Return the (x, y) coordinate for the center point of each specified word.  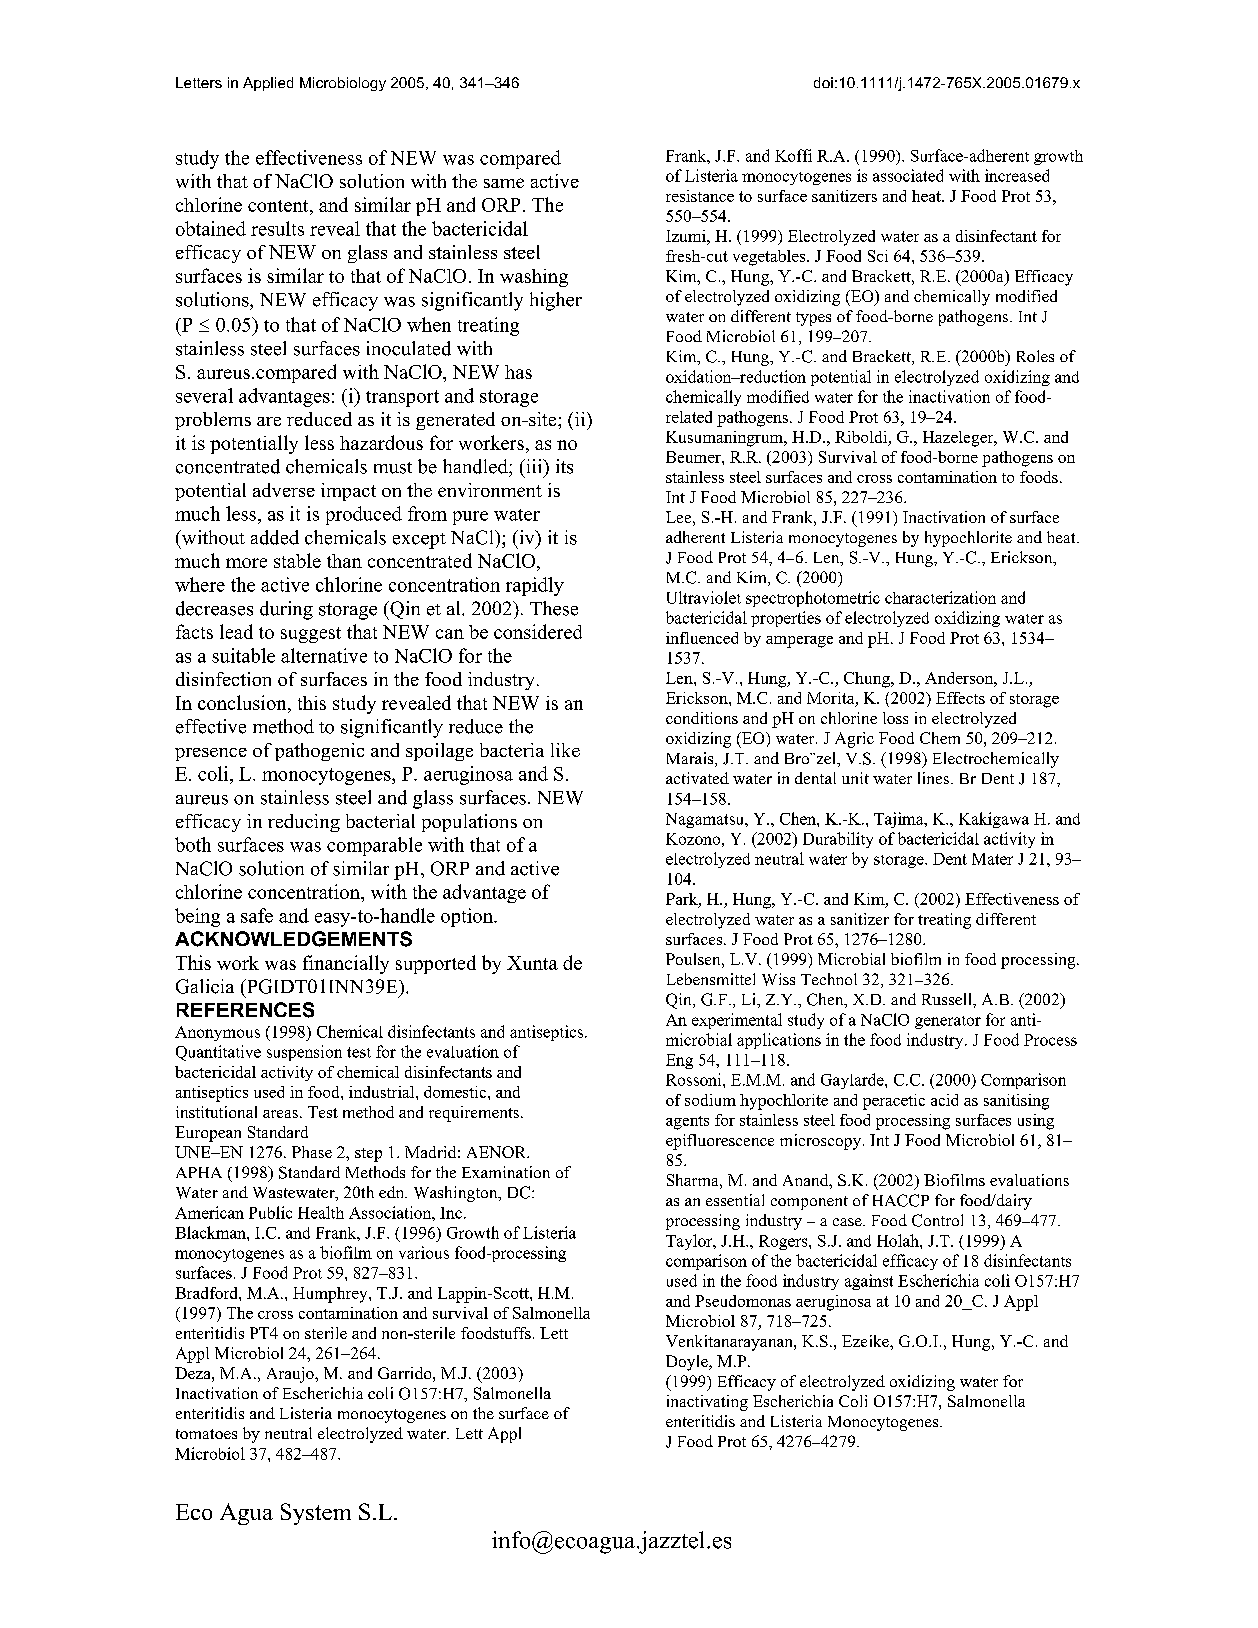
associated (908, 175)
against (869, 1282)
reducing (304, 823)
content (279, 206)
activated (697, 778)
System (316, 1514)
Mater (992, 859)
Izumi (687, 236)
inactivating (707, 1403)
